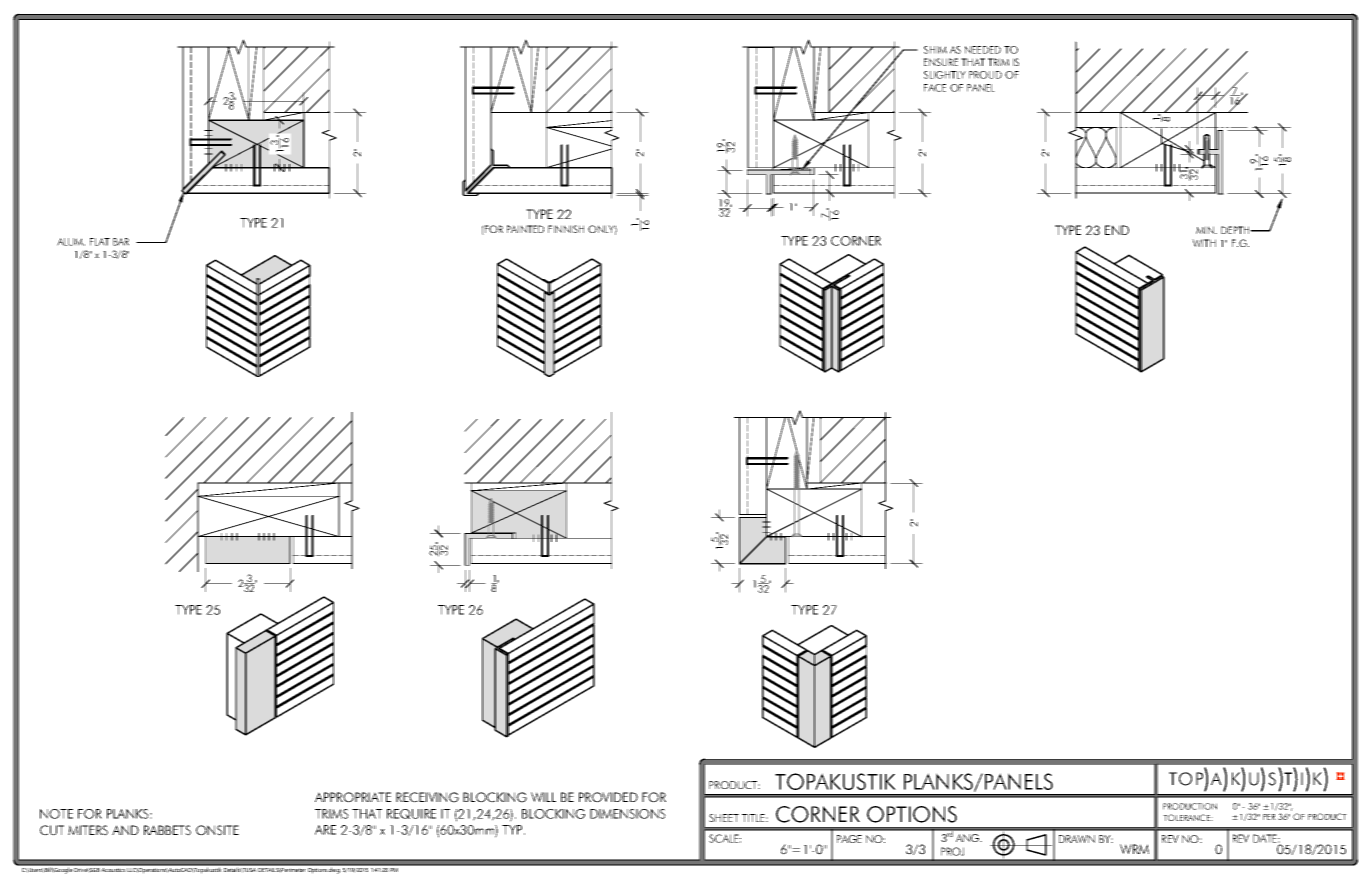 The width and height of the screenshot is (1372, 887). Describe the element at coordinates (217, 830) in the screenshot. I see `ONSITE` at that location.
